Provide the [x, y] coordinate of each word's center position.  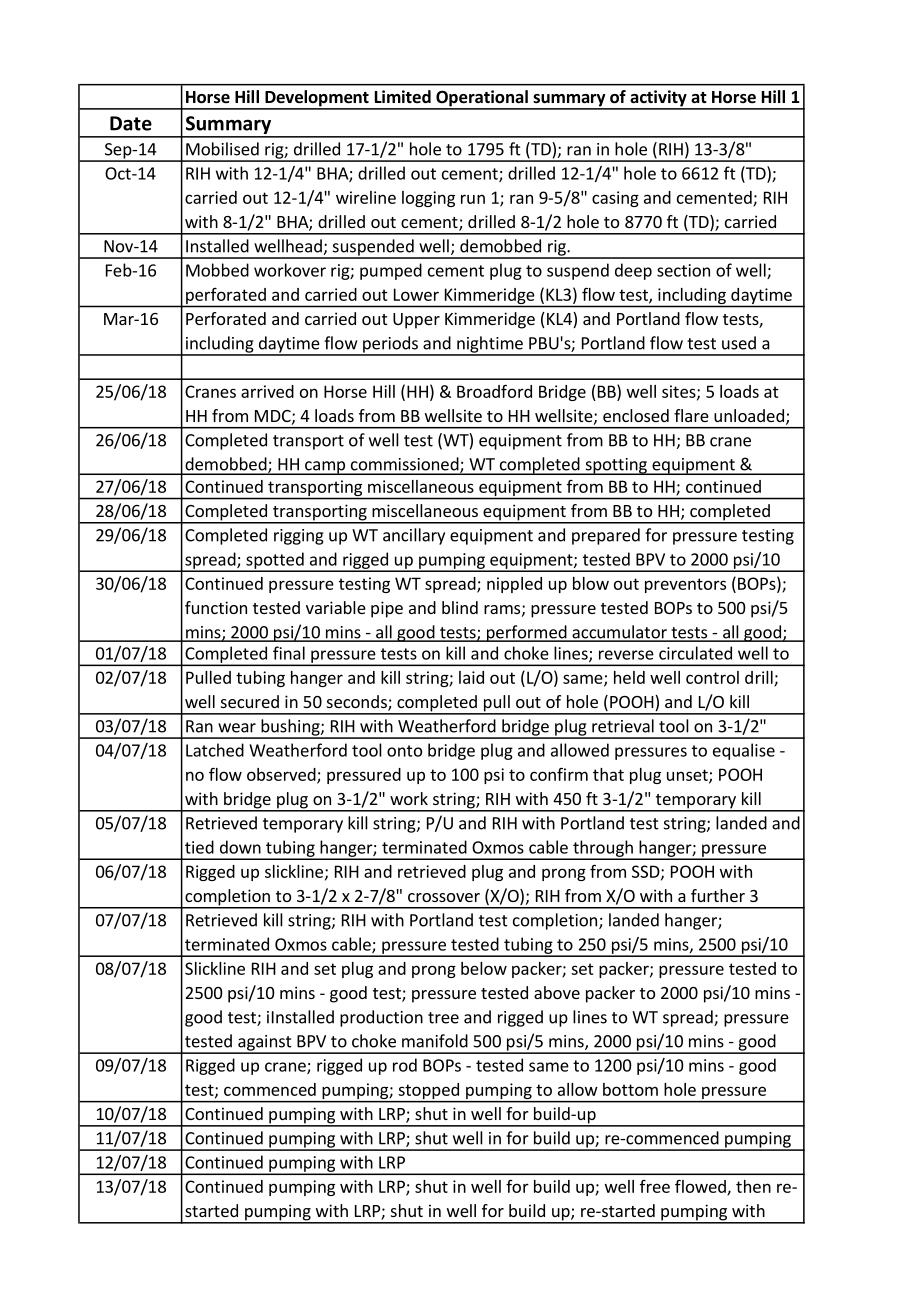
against [265, 1044]
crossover [444, 897]
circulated [695, 653]
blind [460, 607]
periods [390, 345]
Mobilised [222, 149]
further [718, 895]
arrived [267, 391]
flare [691, 415]
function [216, 607]
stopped [428, 1092]
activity [658, 99]
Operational [482, 99]
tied [199, 847]
